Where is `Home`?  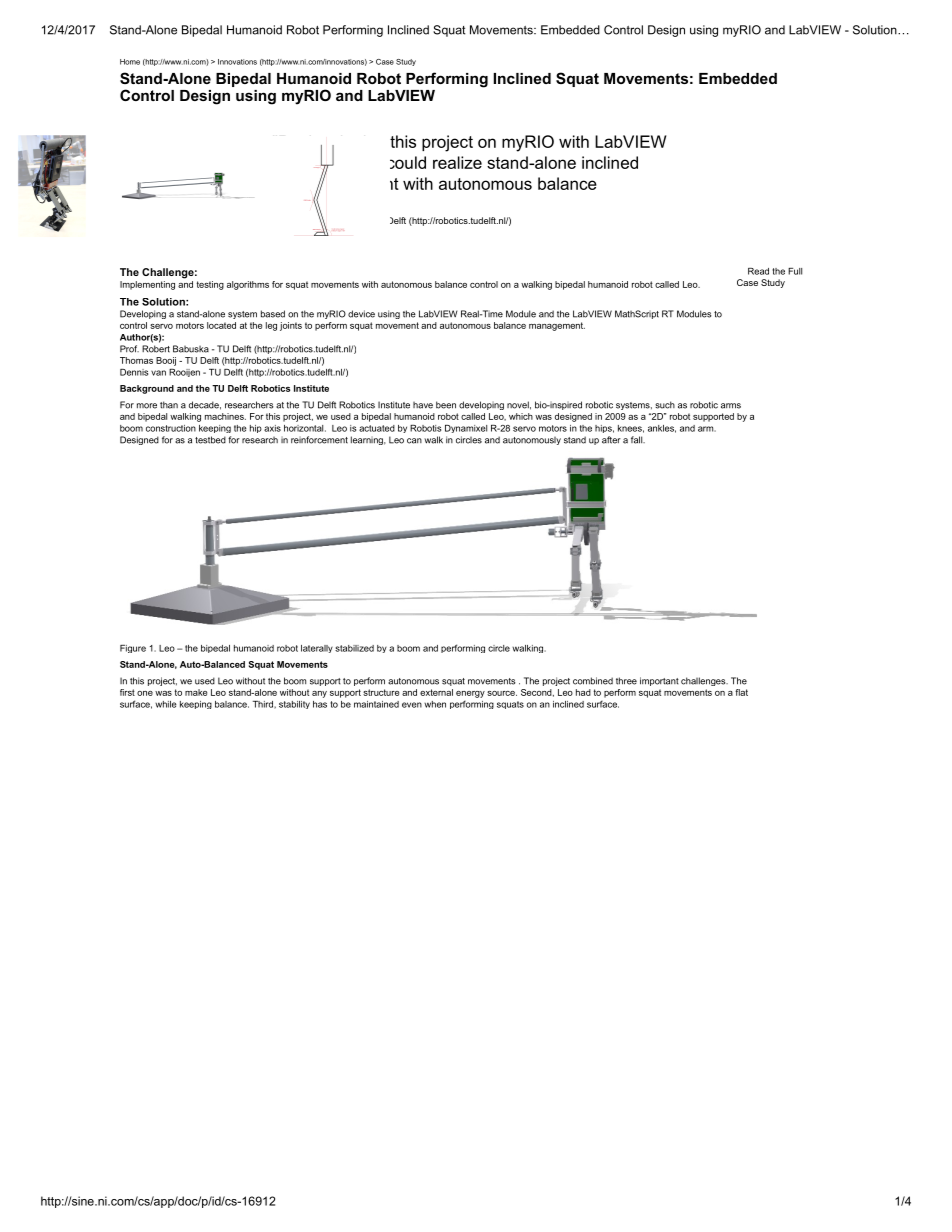 Home is located at coordinates (130, 62).
